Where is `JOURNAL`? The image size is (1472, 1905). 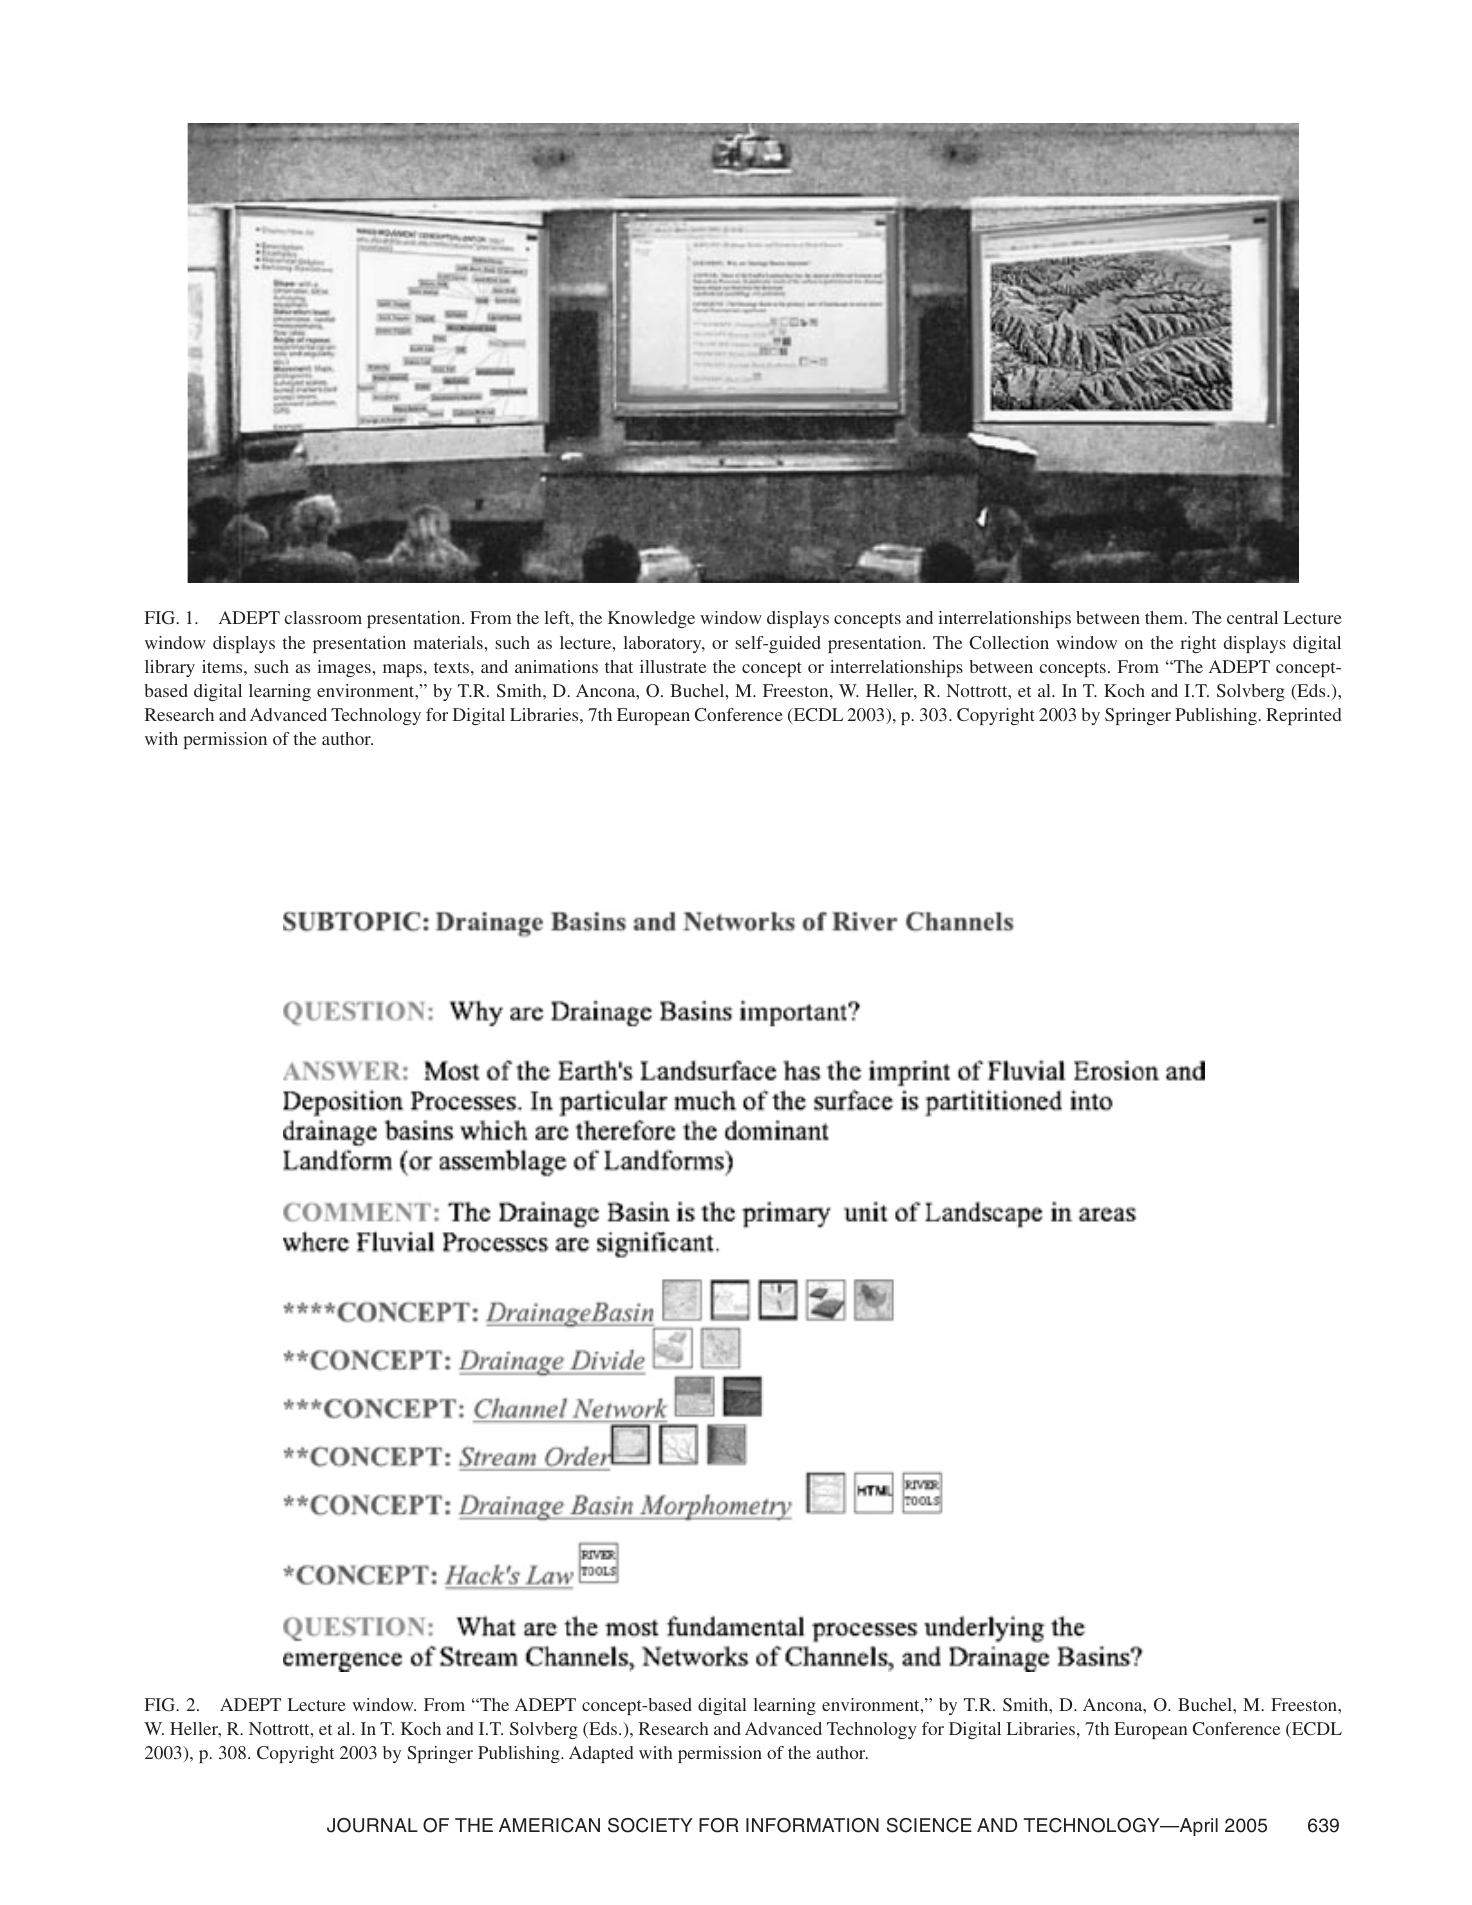
JOURNAL is located at coordinates (372, 1825).
